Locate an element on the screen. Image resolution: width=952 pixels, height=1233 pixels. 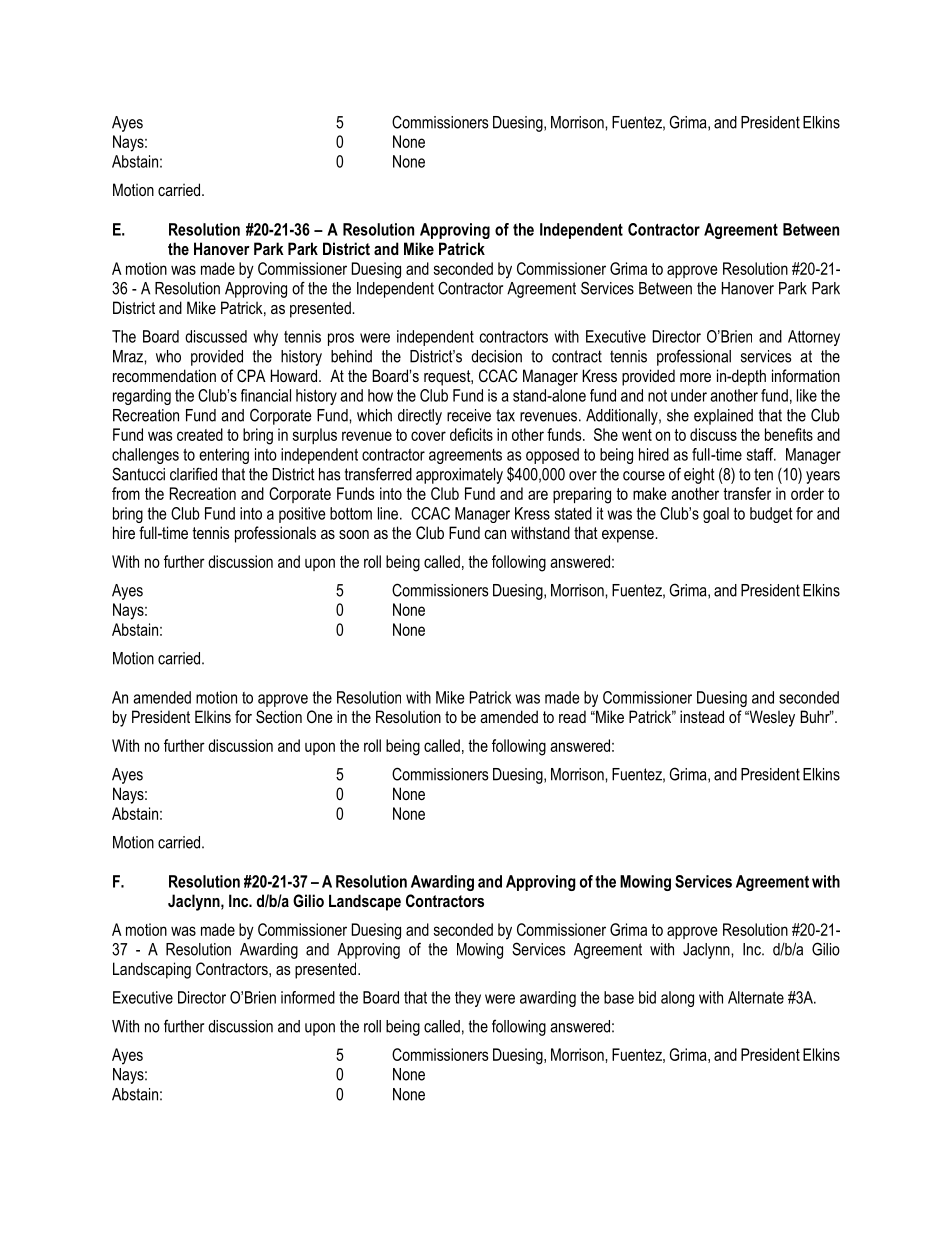
Section is located at coordinates (279, 717).
